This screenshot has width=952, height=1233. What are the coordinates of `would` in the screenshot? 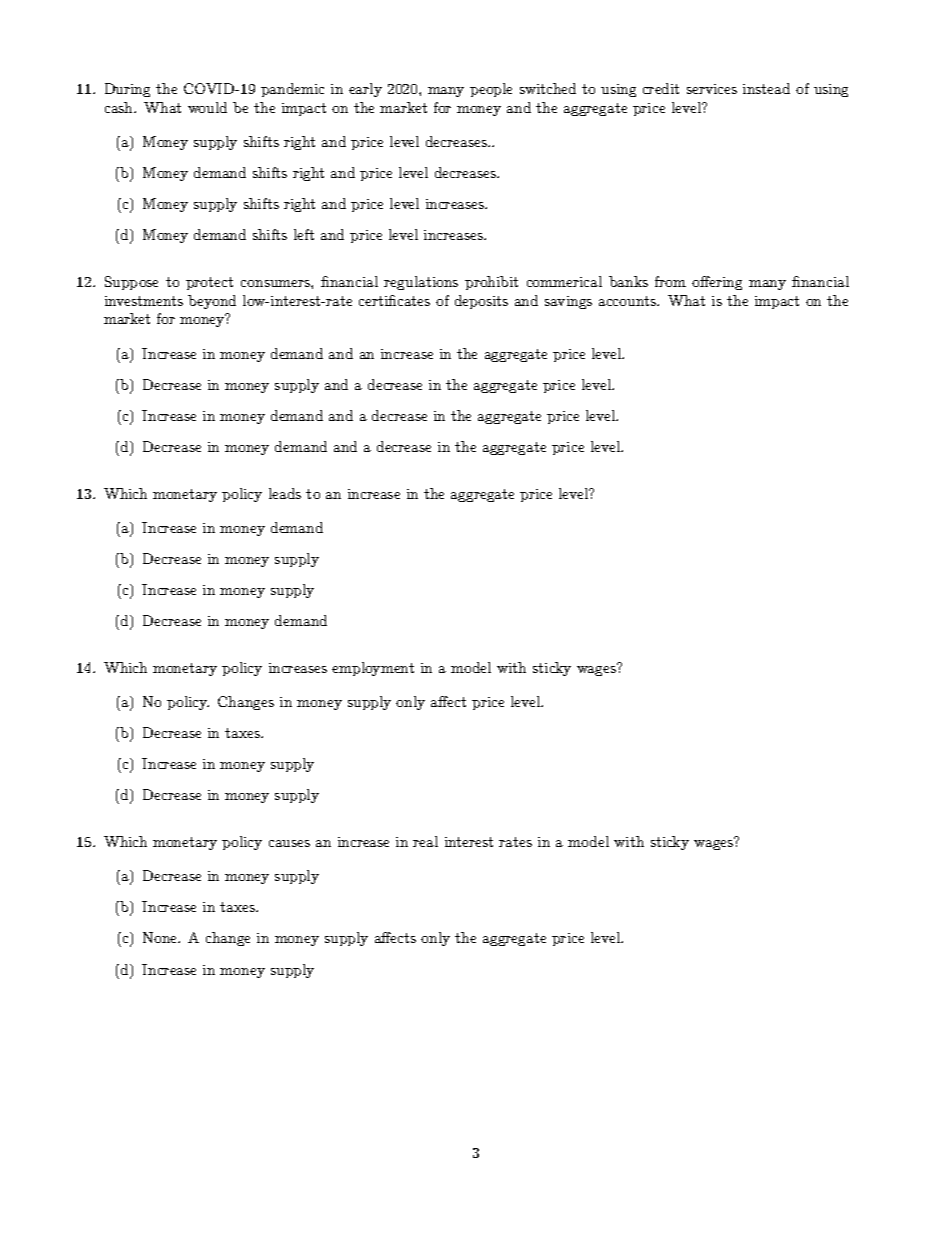 It's located at (207, 107).
